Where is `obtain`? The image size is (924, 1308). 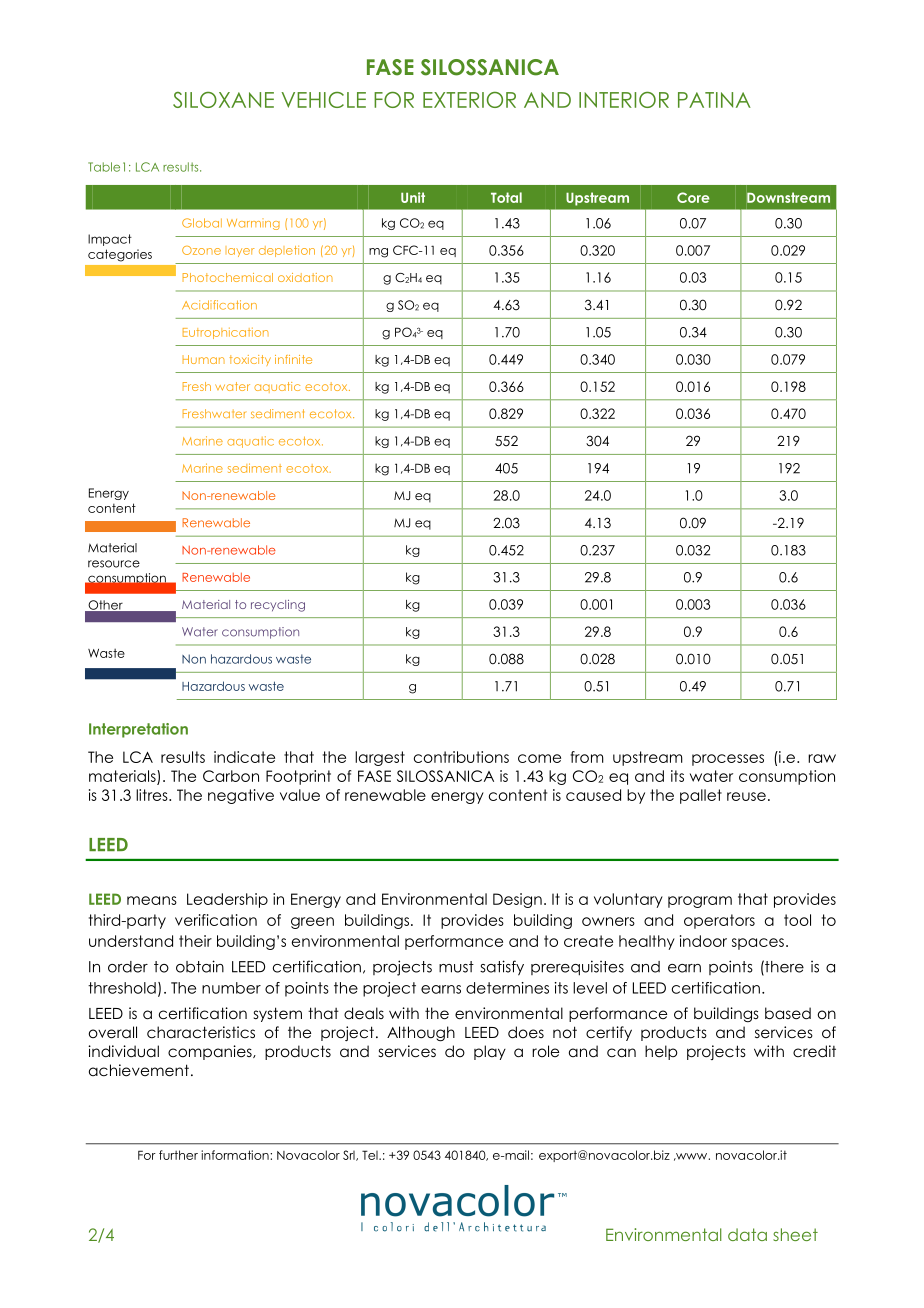 obtain is located at coordinates (200, 966).
